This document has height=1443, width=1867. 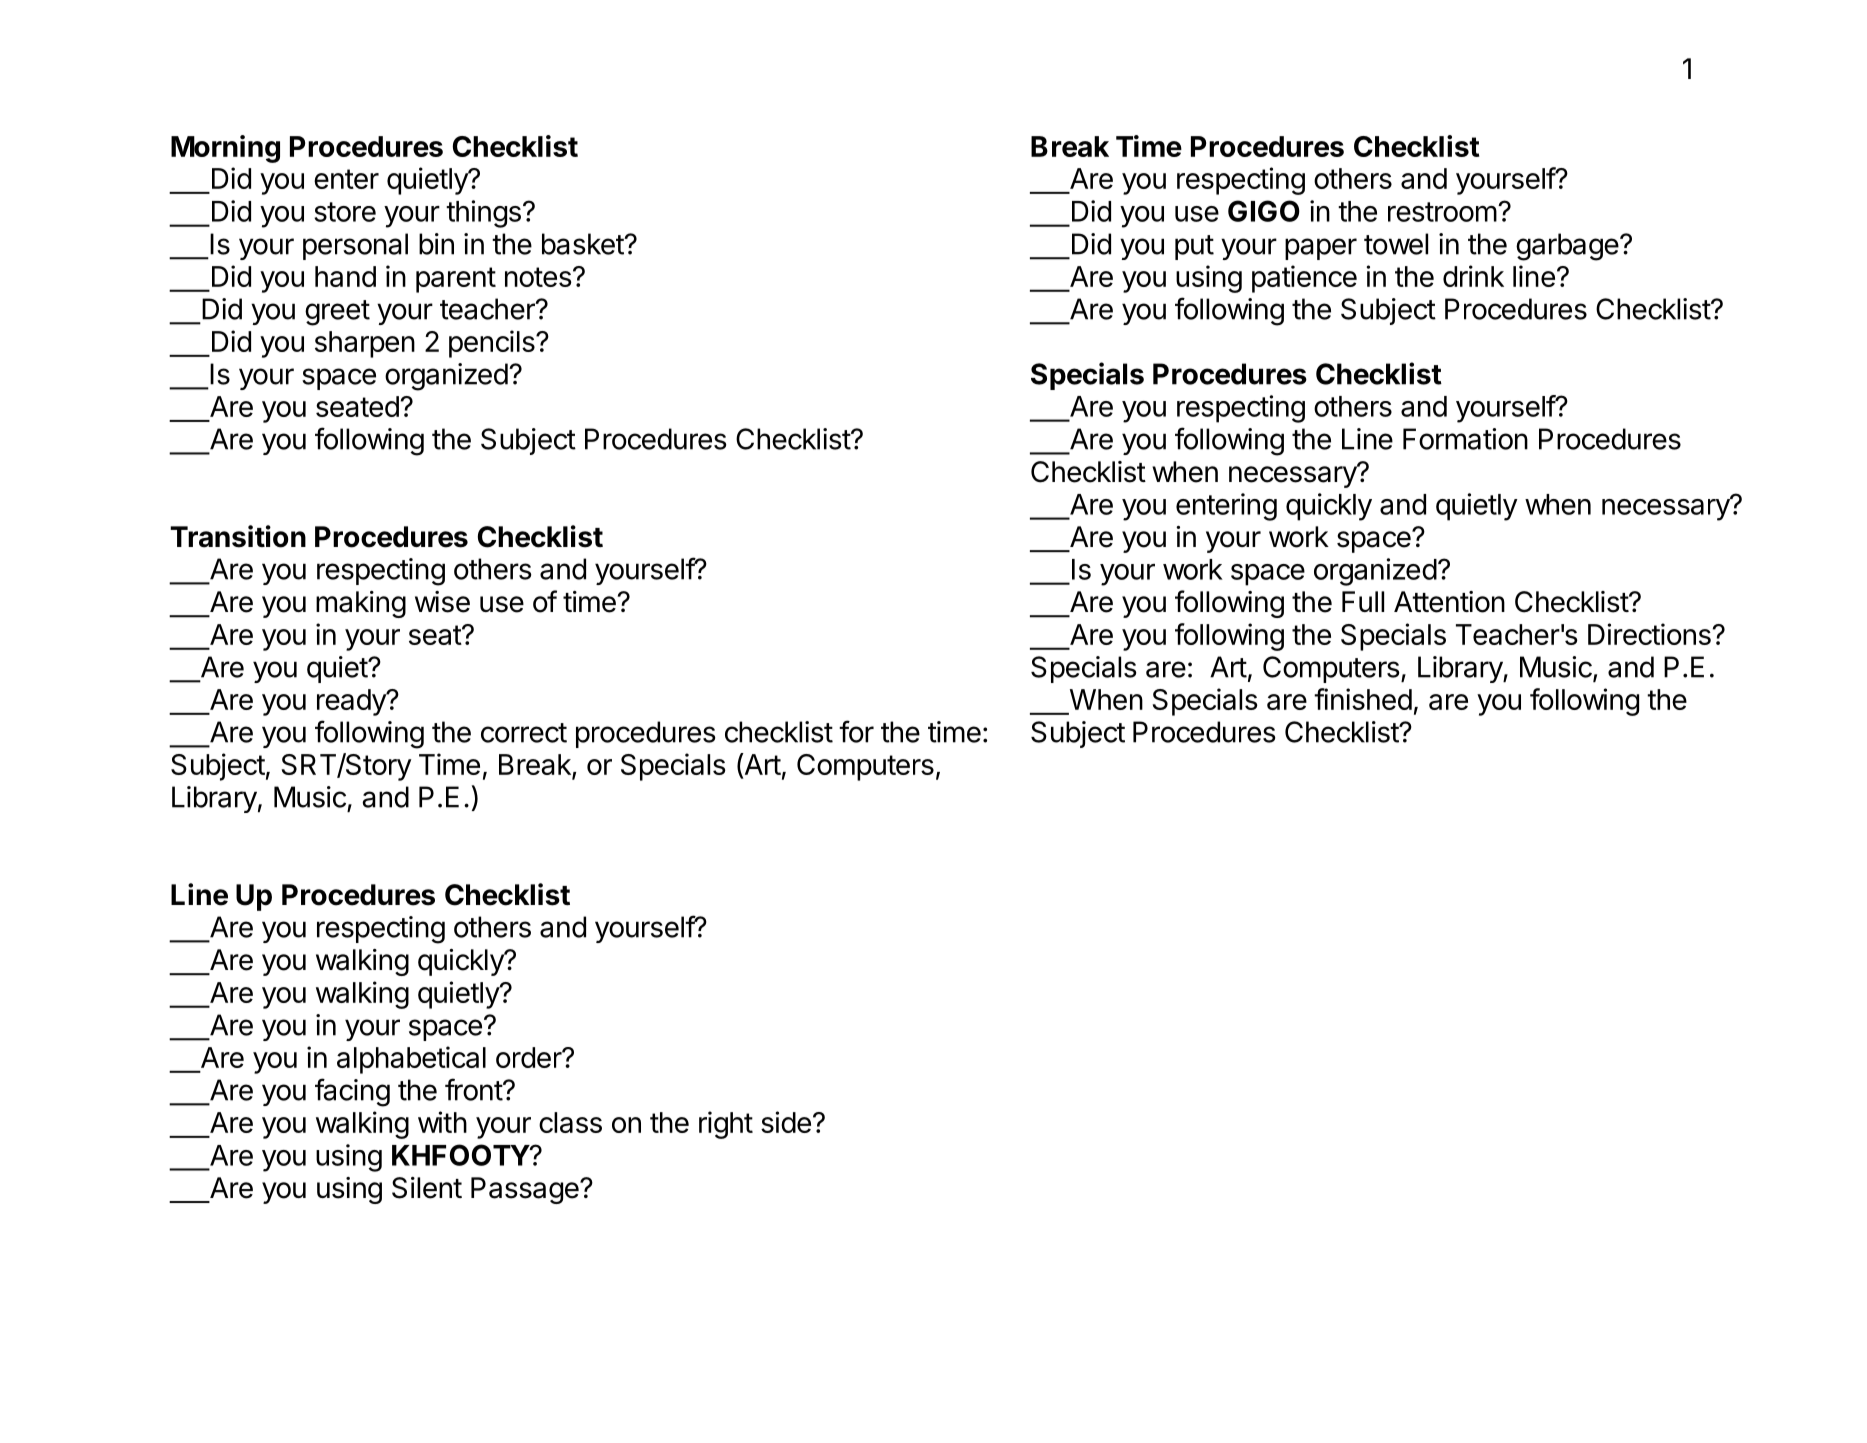 I want to click on Full, so click(x=1363, y=601).
